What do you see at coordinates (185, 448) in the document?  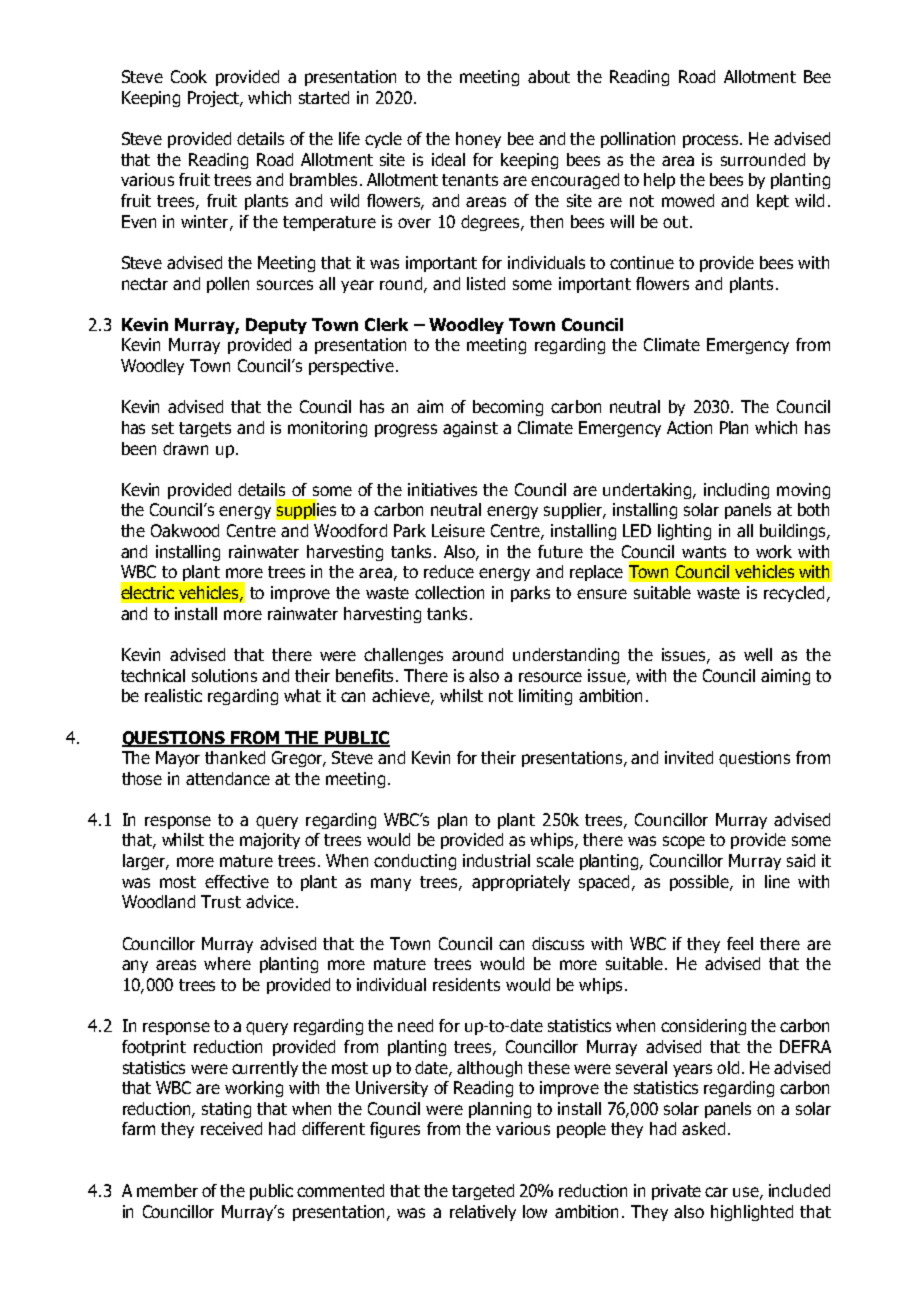 I see `drawn` at bounding box center [185, 448].
